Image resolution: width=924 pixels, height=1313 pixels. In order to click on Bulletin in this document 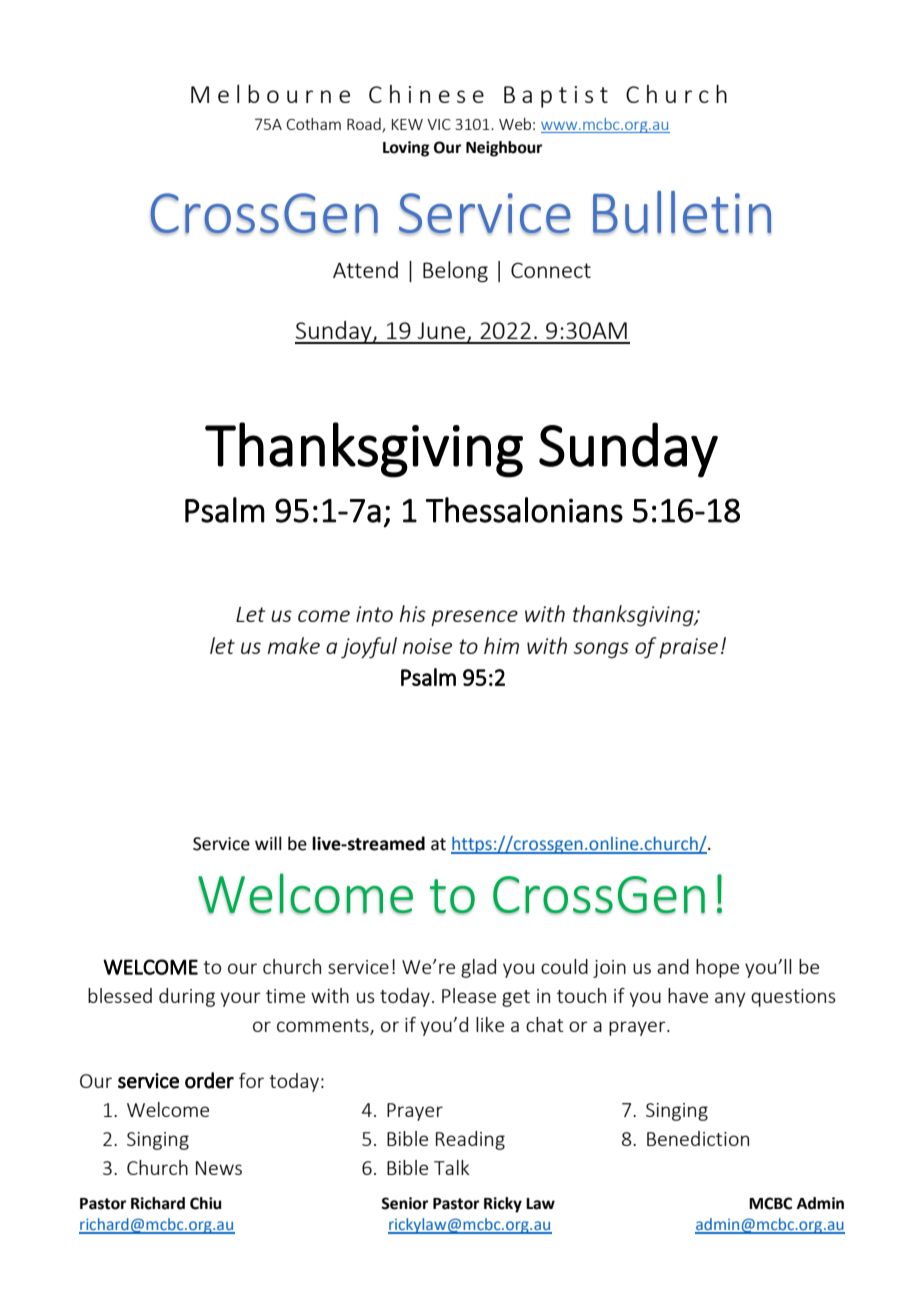, I will do `click(682, 213)`.
